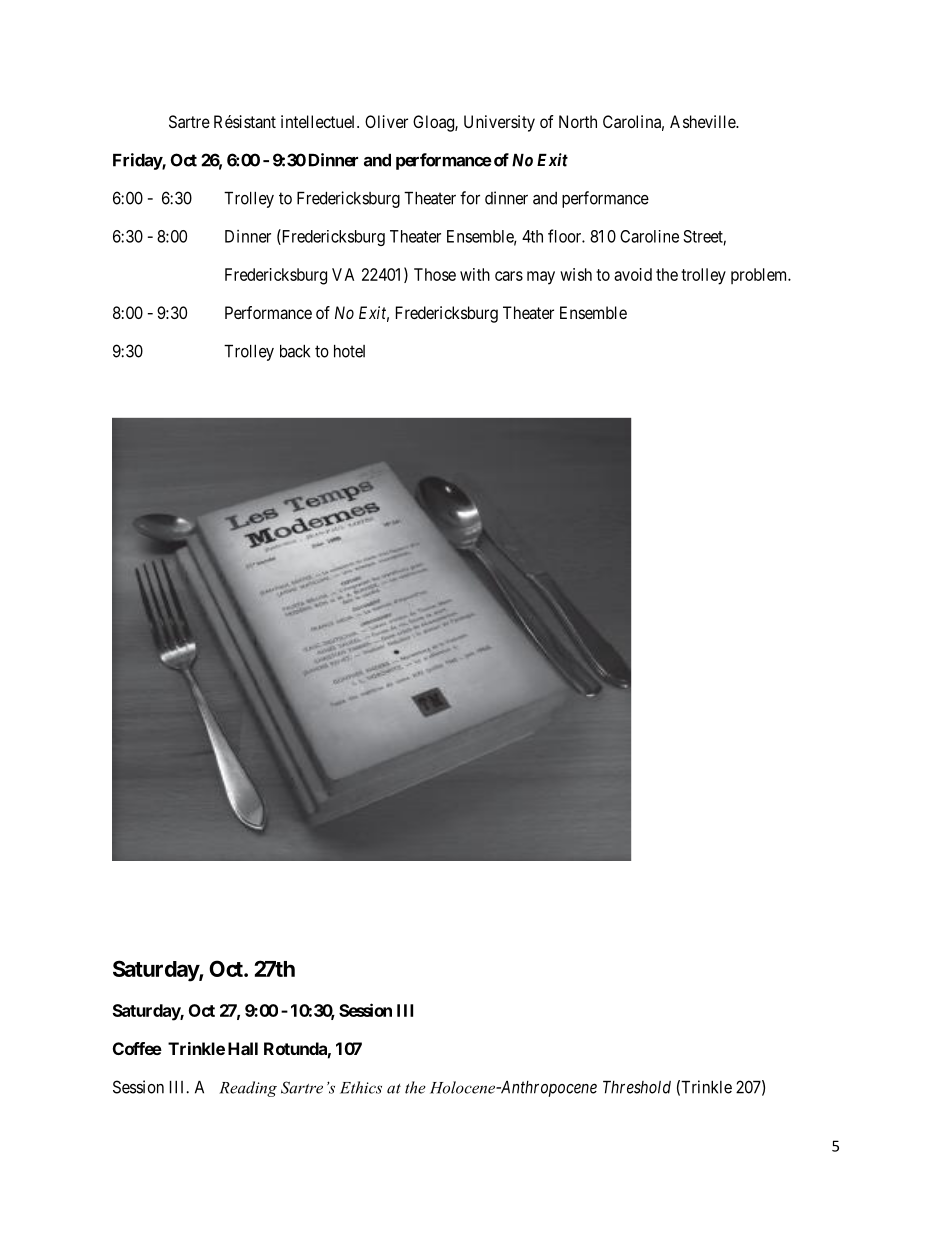 The width and height of the screenshot is (952, 1233). What do you see at coordinates (386, 121) in the screenshot?
I see `Oliver` at bounding box center [386, 121].
